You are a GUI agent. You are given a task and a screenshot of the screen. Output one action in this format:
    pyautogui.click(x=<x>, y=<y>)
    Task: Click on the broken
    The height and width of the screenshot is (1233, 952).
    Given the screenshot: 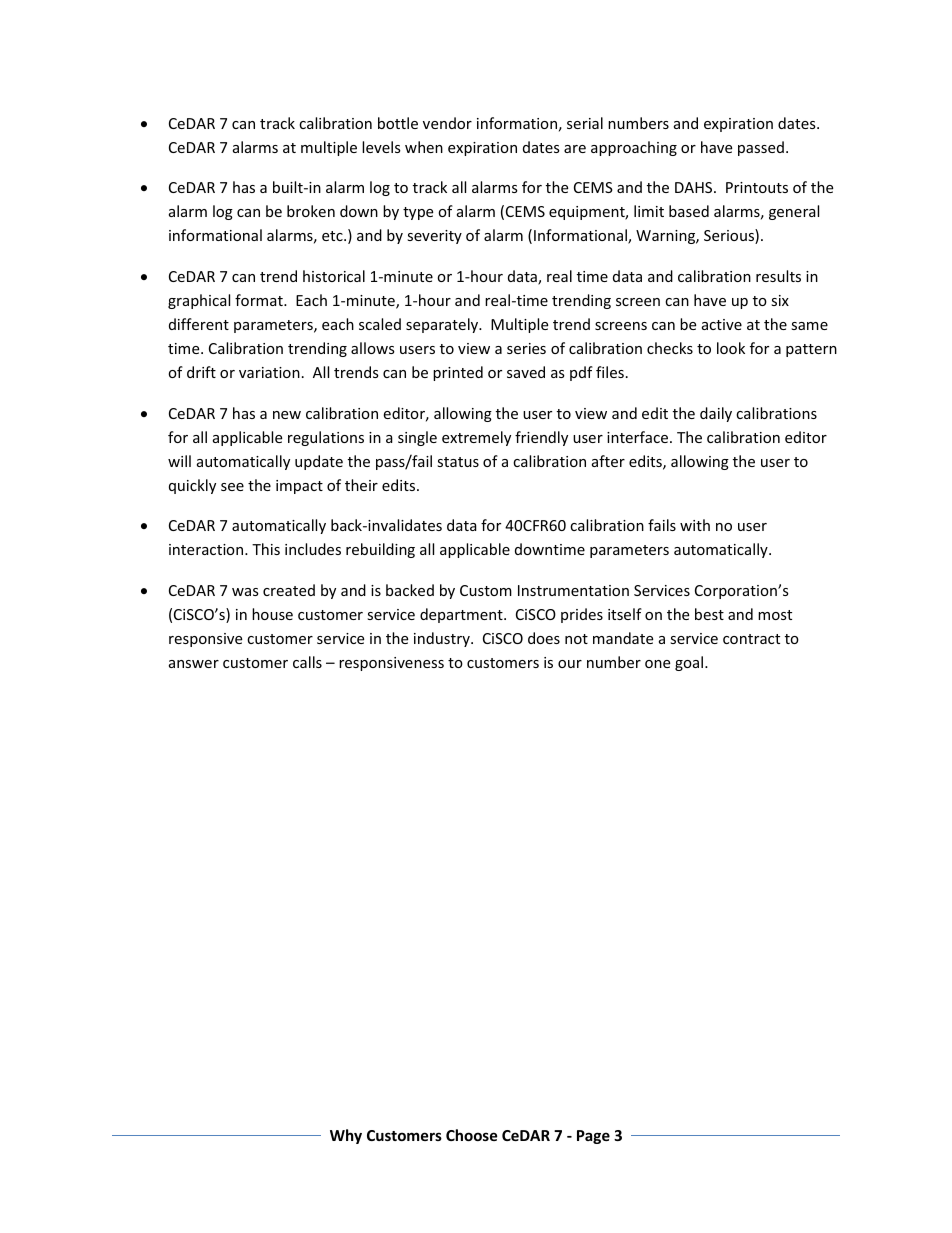 What is the action you would take?
    pyautogui.click(x=311, y=211)
